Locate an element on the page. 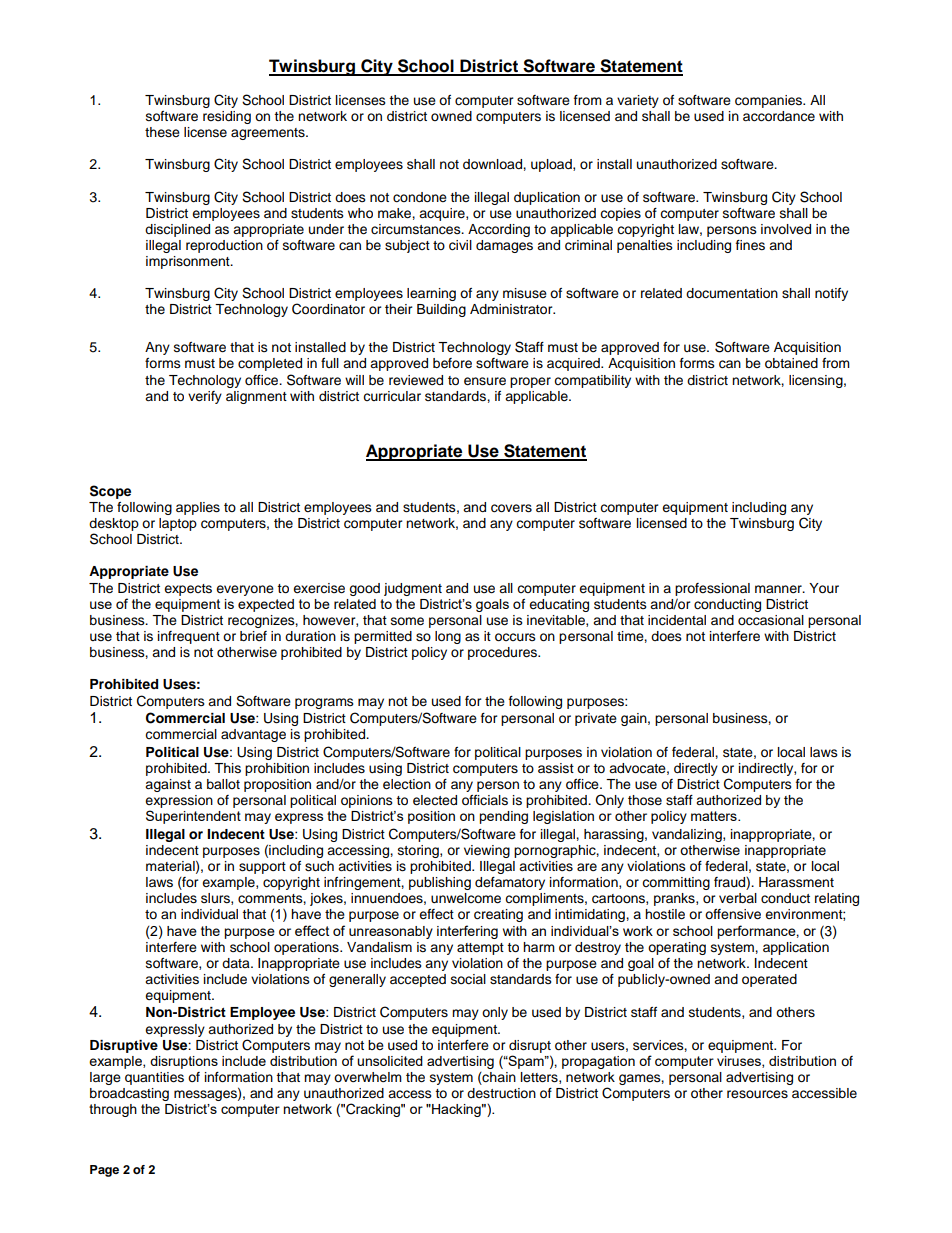  support is located at coordinates (262, 868).
